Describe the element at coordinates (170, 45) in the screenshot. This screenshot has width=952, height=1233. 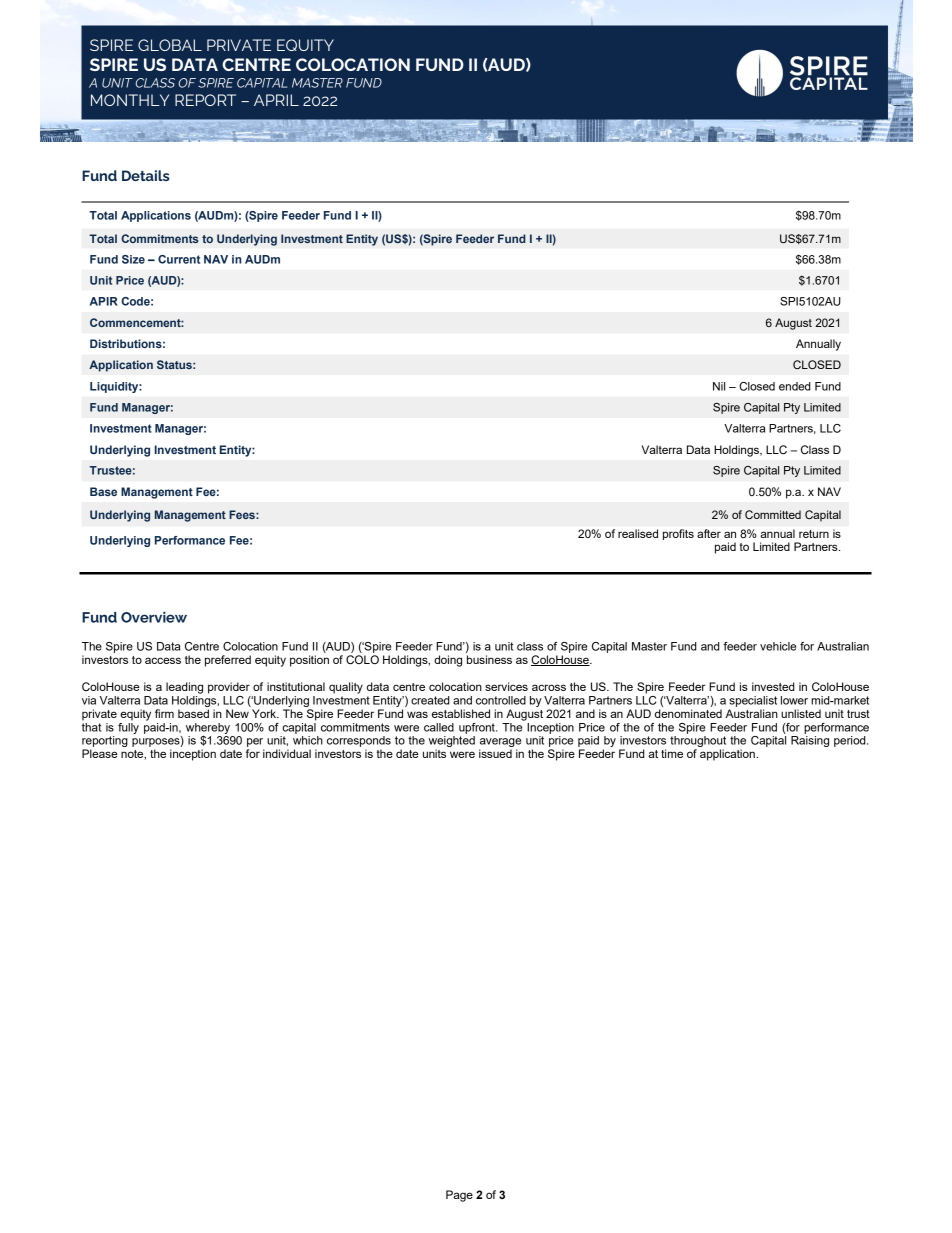
I see `GLOBAL` at that location.
